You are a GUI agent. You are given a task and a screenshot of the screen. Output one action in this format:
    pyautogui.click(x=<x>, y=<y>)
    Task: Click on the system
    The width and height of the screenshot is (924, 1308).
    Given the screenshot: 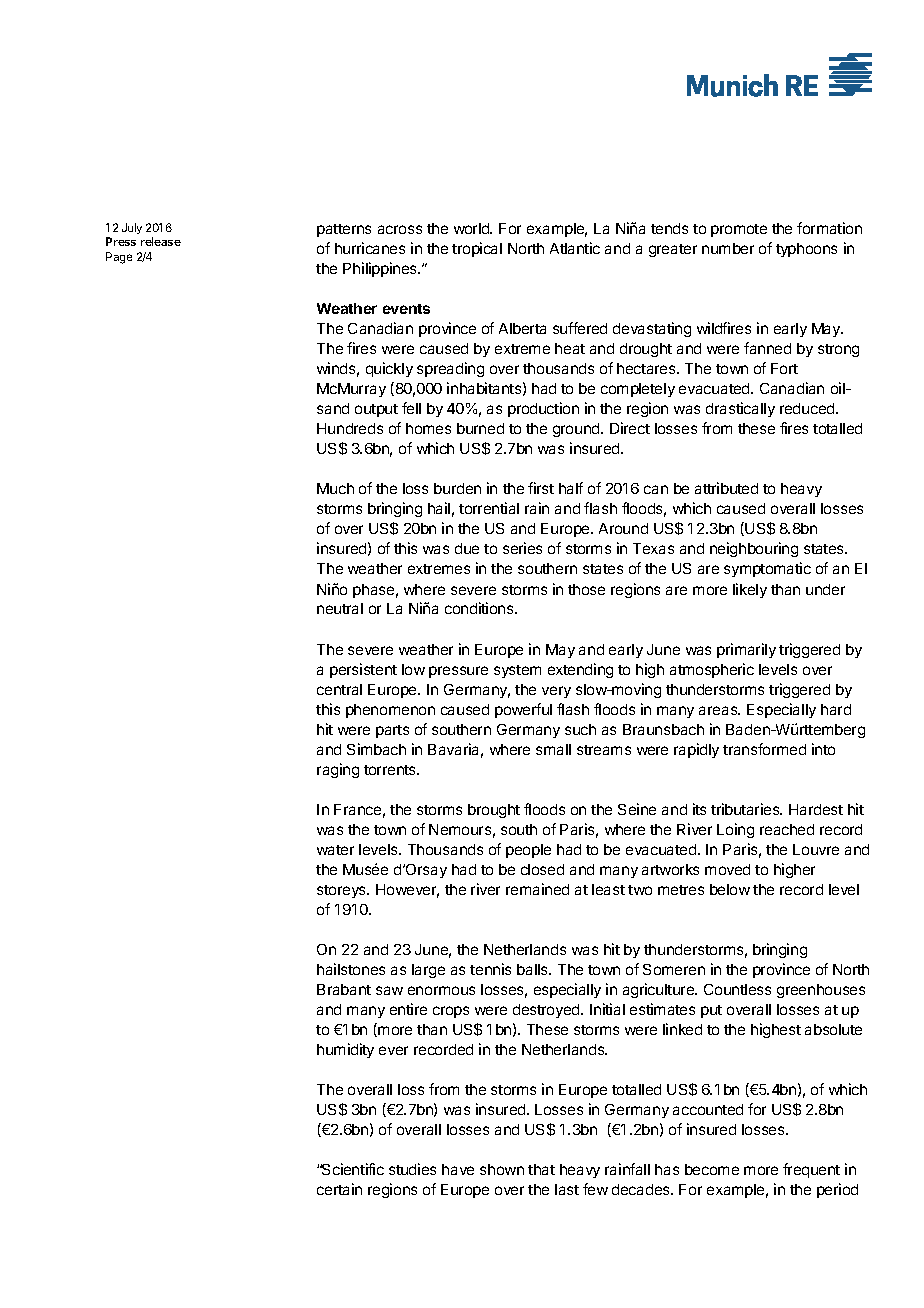 What is the action you would take?
    pyautogui.click(x=517, y=671)
